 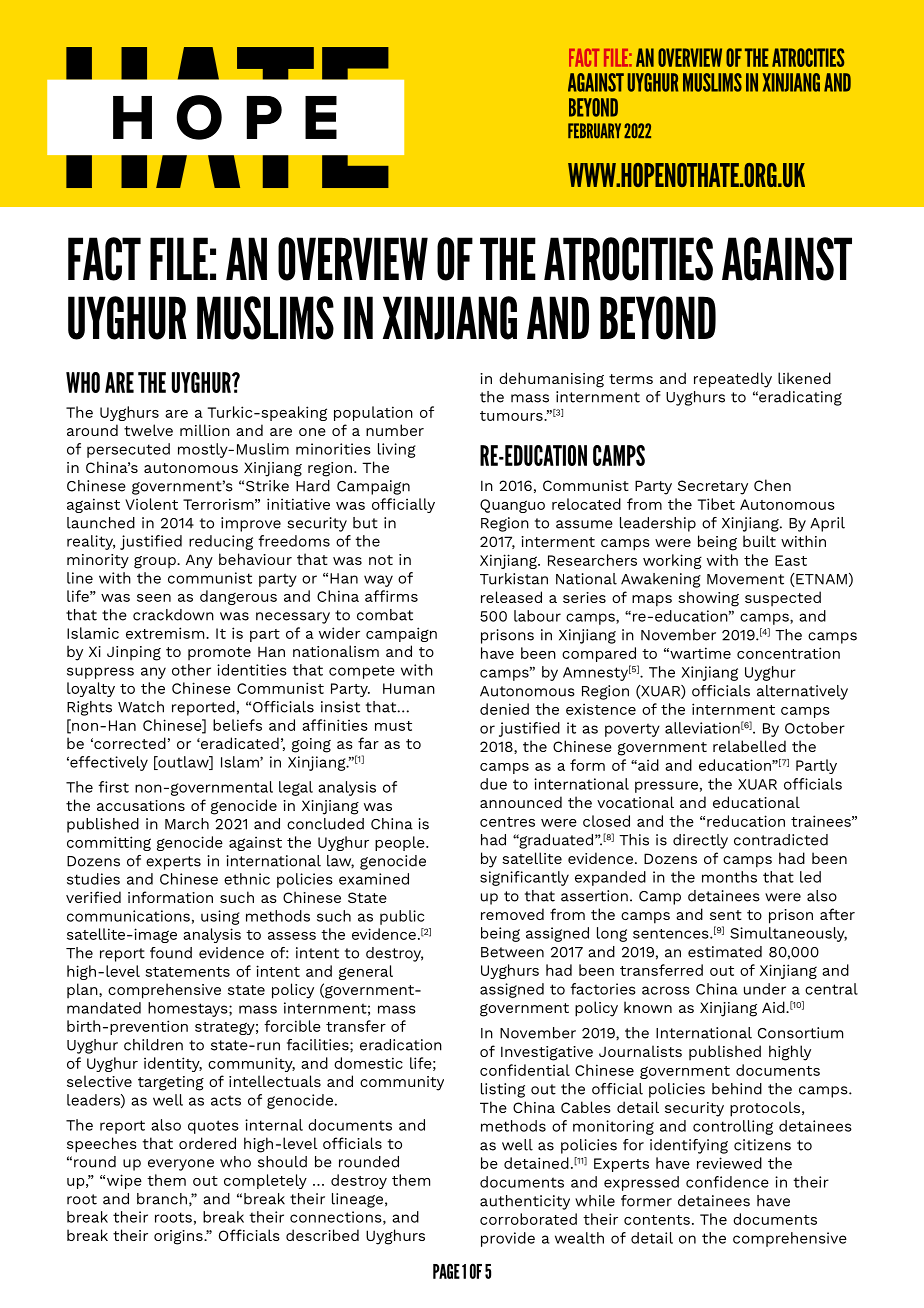 What do you see at coordinates (594, 131) in the image?
I see `FEBRUARY` at bounding box center [594, 131].
